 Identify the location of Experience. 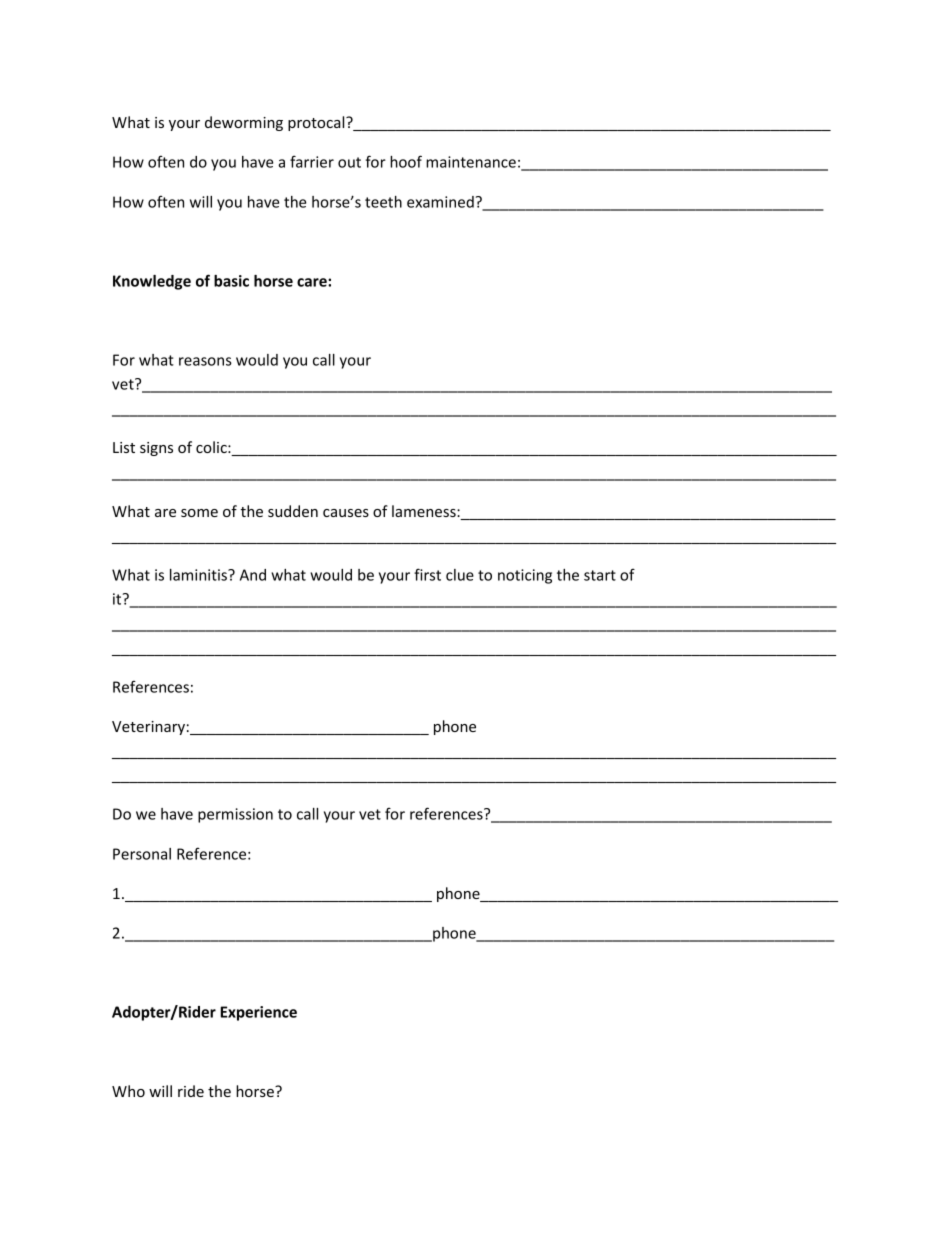
(258, 1013).
